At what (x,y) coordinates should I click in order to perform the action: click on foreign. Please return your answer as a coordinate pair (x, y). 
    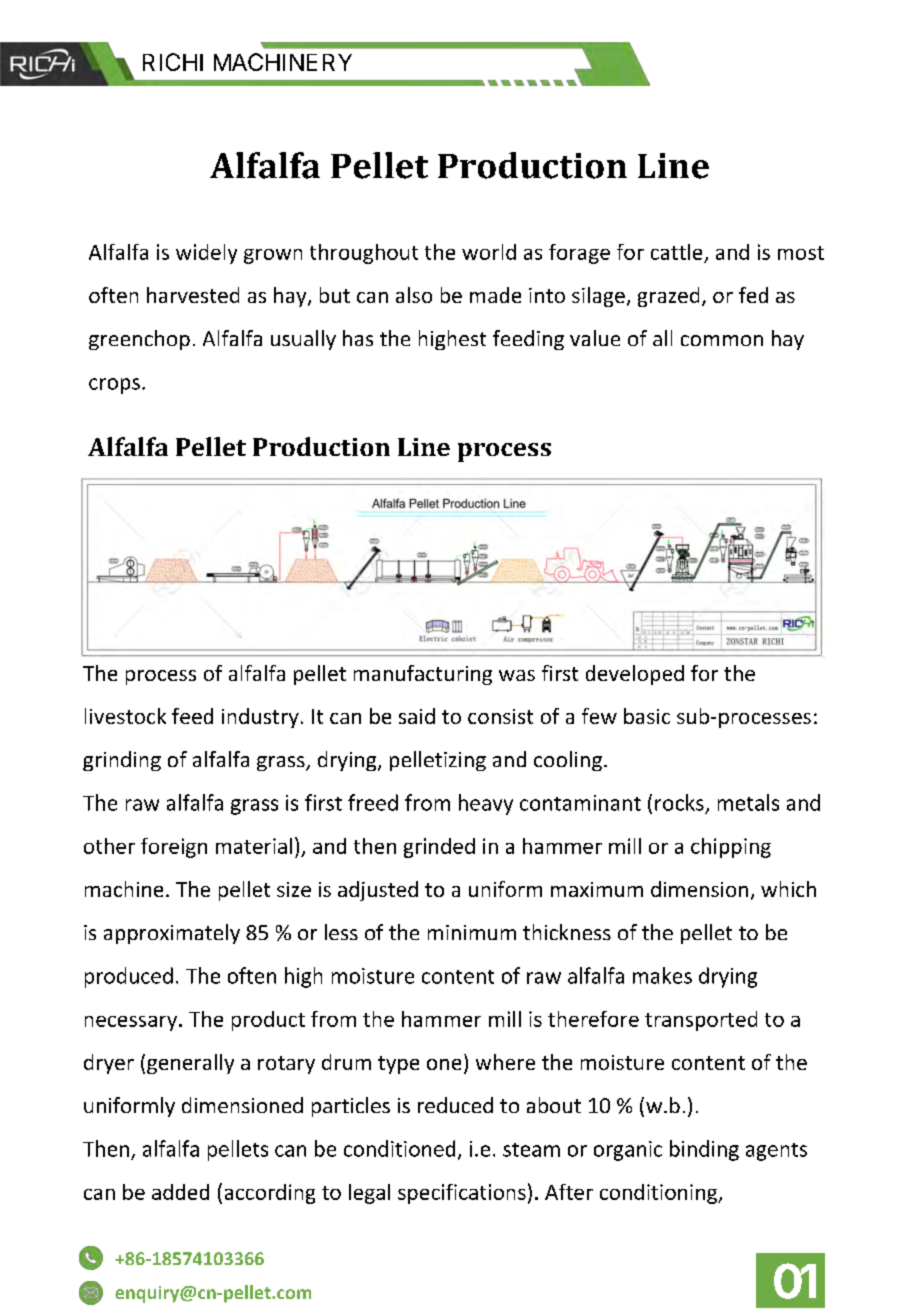
    Looking at the image, I should click on (174, 848).
